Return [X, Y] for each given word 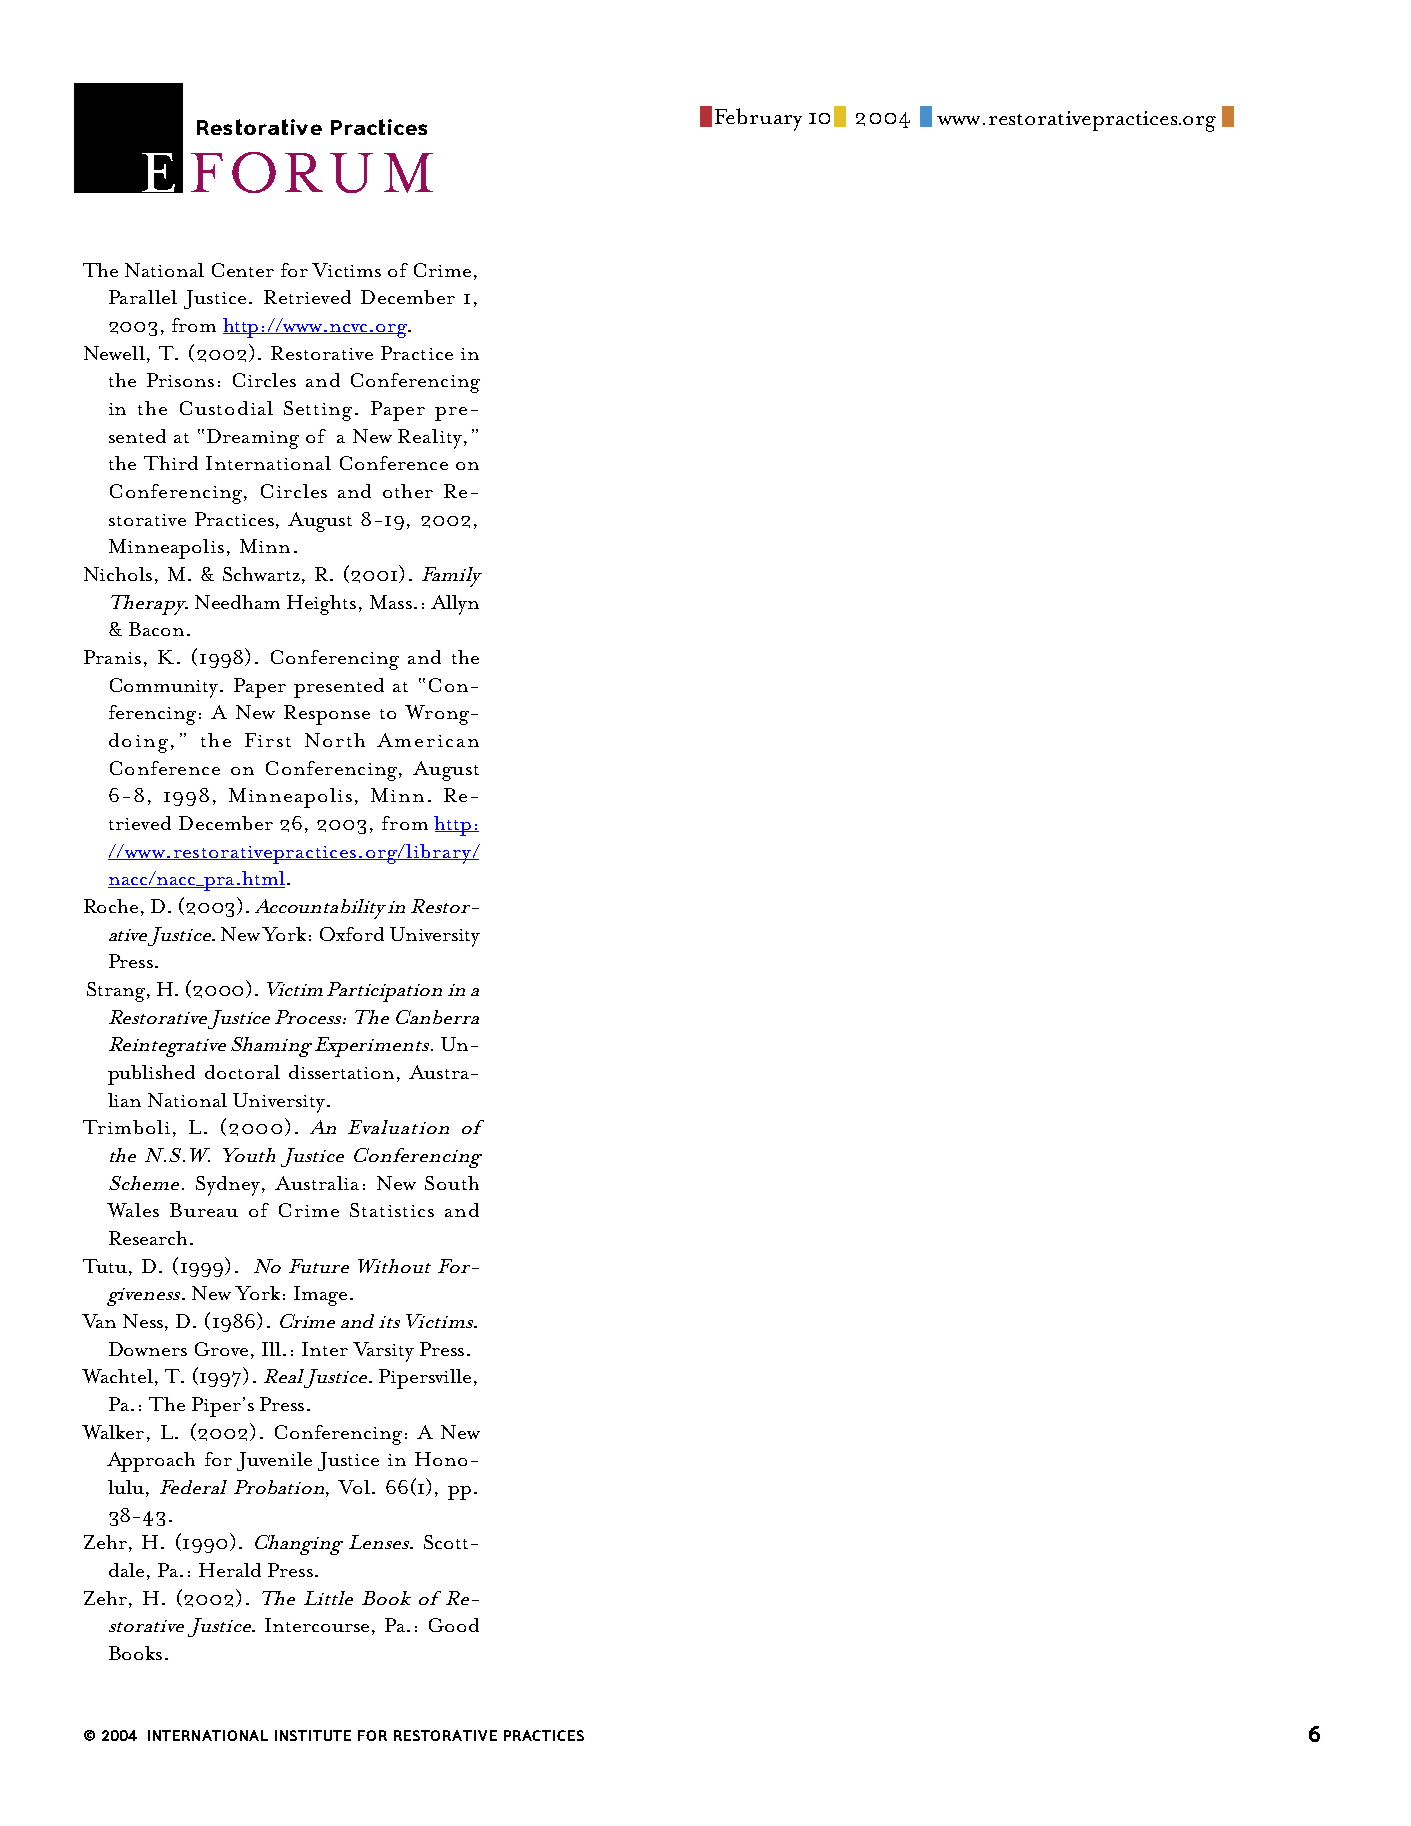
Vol [354, 1487]
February [758, 119]
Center [243, 270]
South [452, 1183]
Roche [111, 906]
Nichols [118, 574]
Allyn [455, 605]
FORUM [312, 172]
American [428, 740]
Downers [148, 1349]
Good [454, 1625]
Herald [230, 1570]
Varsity [383, 1352]
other [408, 491]
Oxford [352, 934]
